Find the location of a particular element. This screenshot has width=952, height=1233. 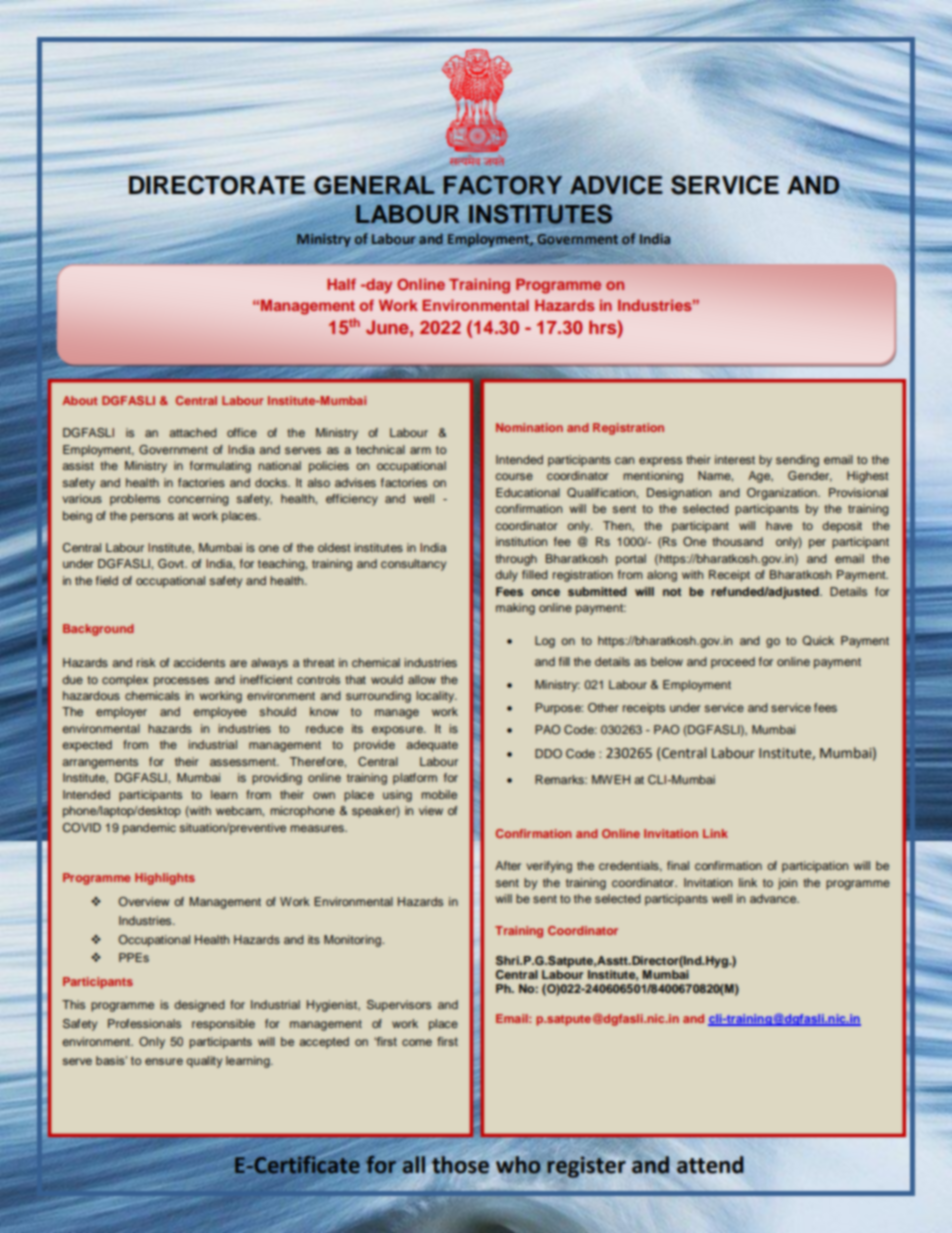

proceed is located at coordinates (733, 663).
